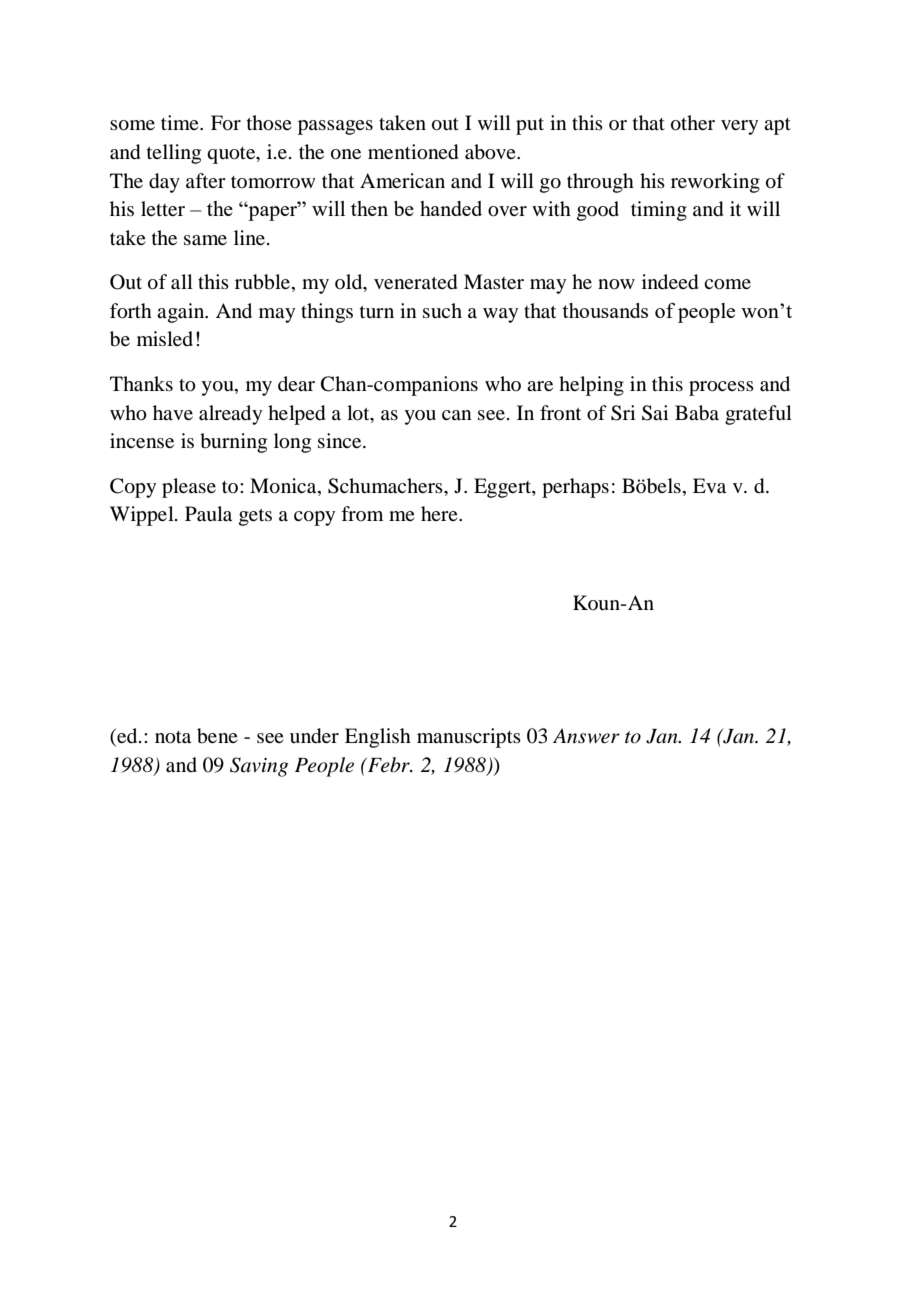 The image size is (924, 1308). What do you see at coordinates (693, 123) in the screenshot?
I see `other` at bounding box center [693, 123].
